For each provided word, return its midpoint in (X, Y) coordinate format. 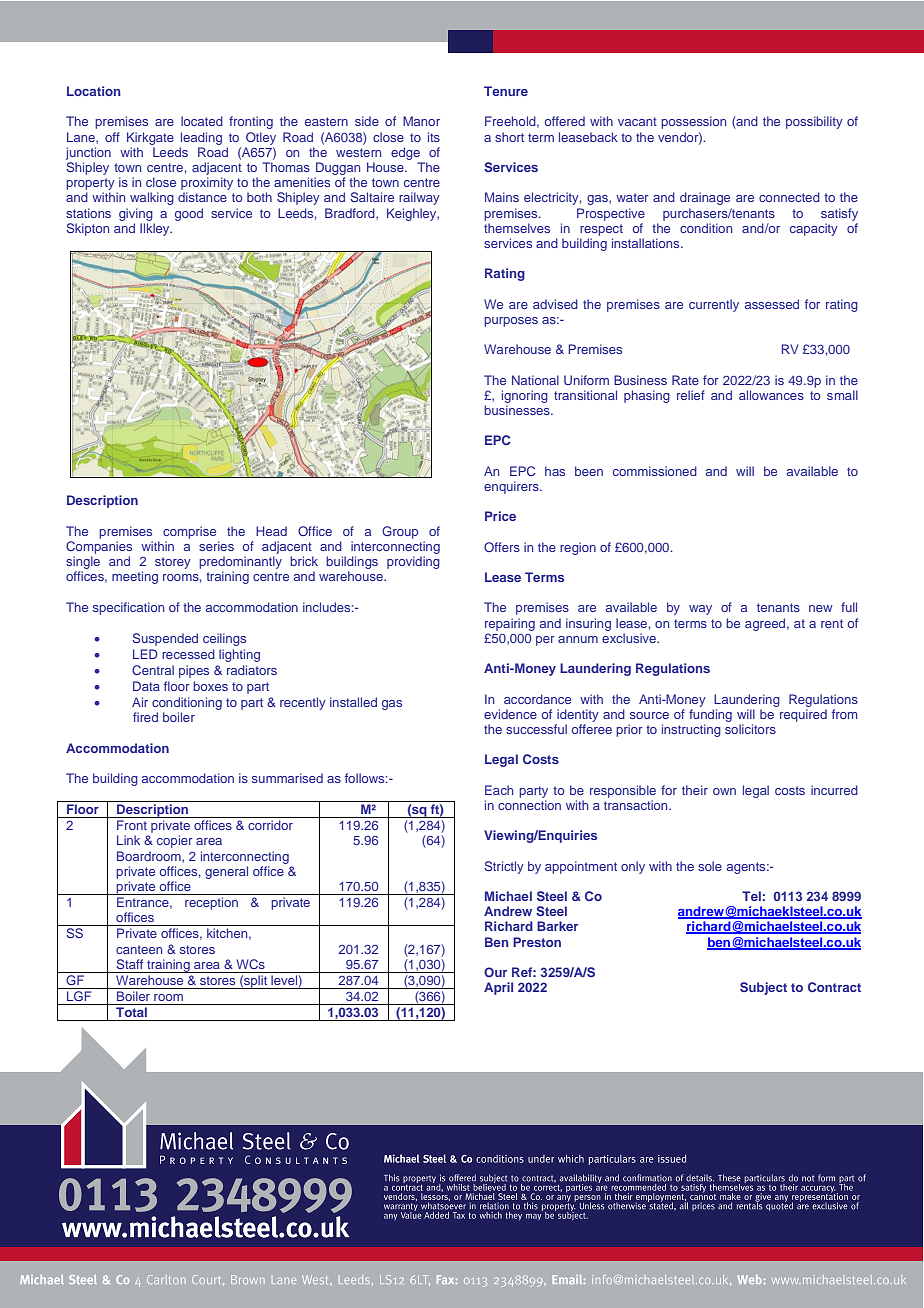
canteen (139, 949)
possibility (814, 122)
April (498, 988)
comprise (189, 532)
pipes (194, 671)
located (202, 121)
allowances (771, 395)
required (803, 715)
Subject (763, 988)
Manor (421, 121)
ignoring (525, 396)
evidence (510, 714)
